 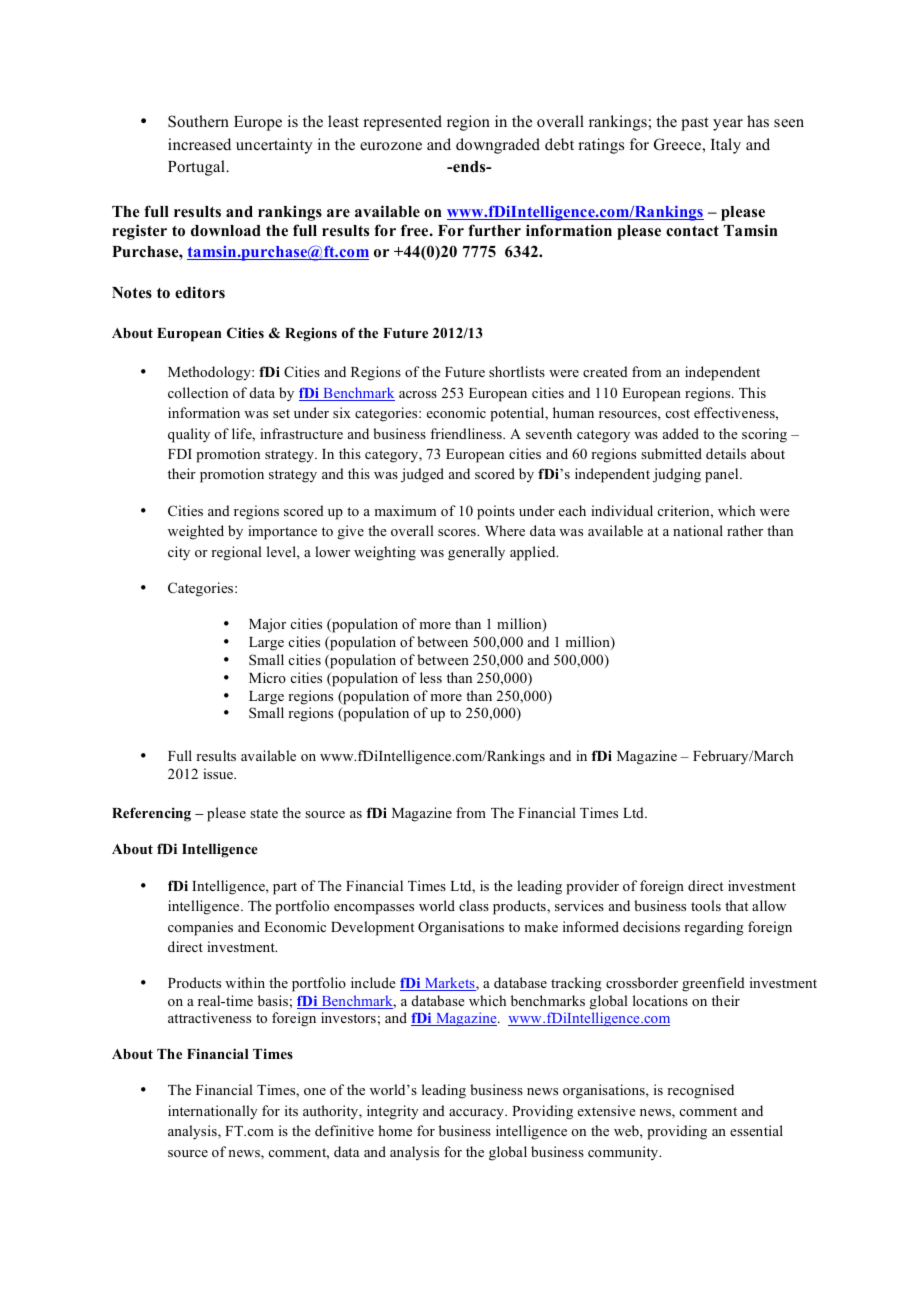 What do you see at coordinates (517, 371) in the document?
I see `shortlists` at bounding box center [517, 371].
